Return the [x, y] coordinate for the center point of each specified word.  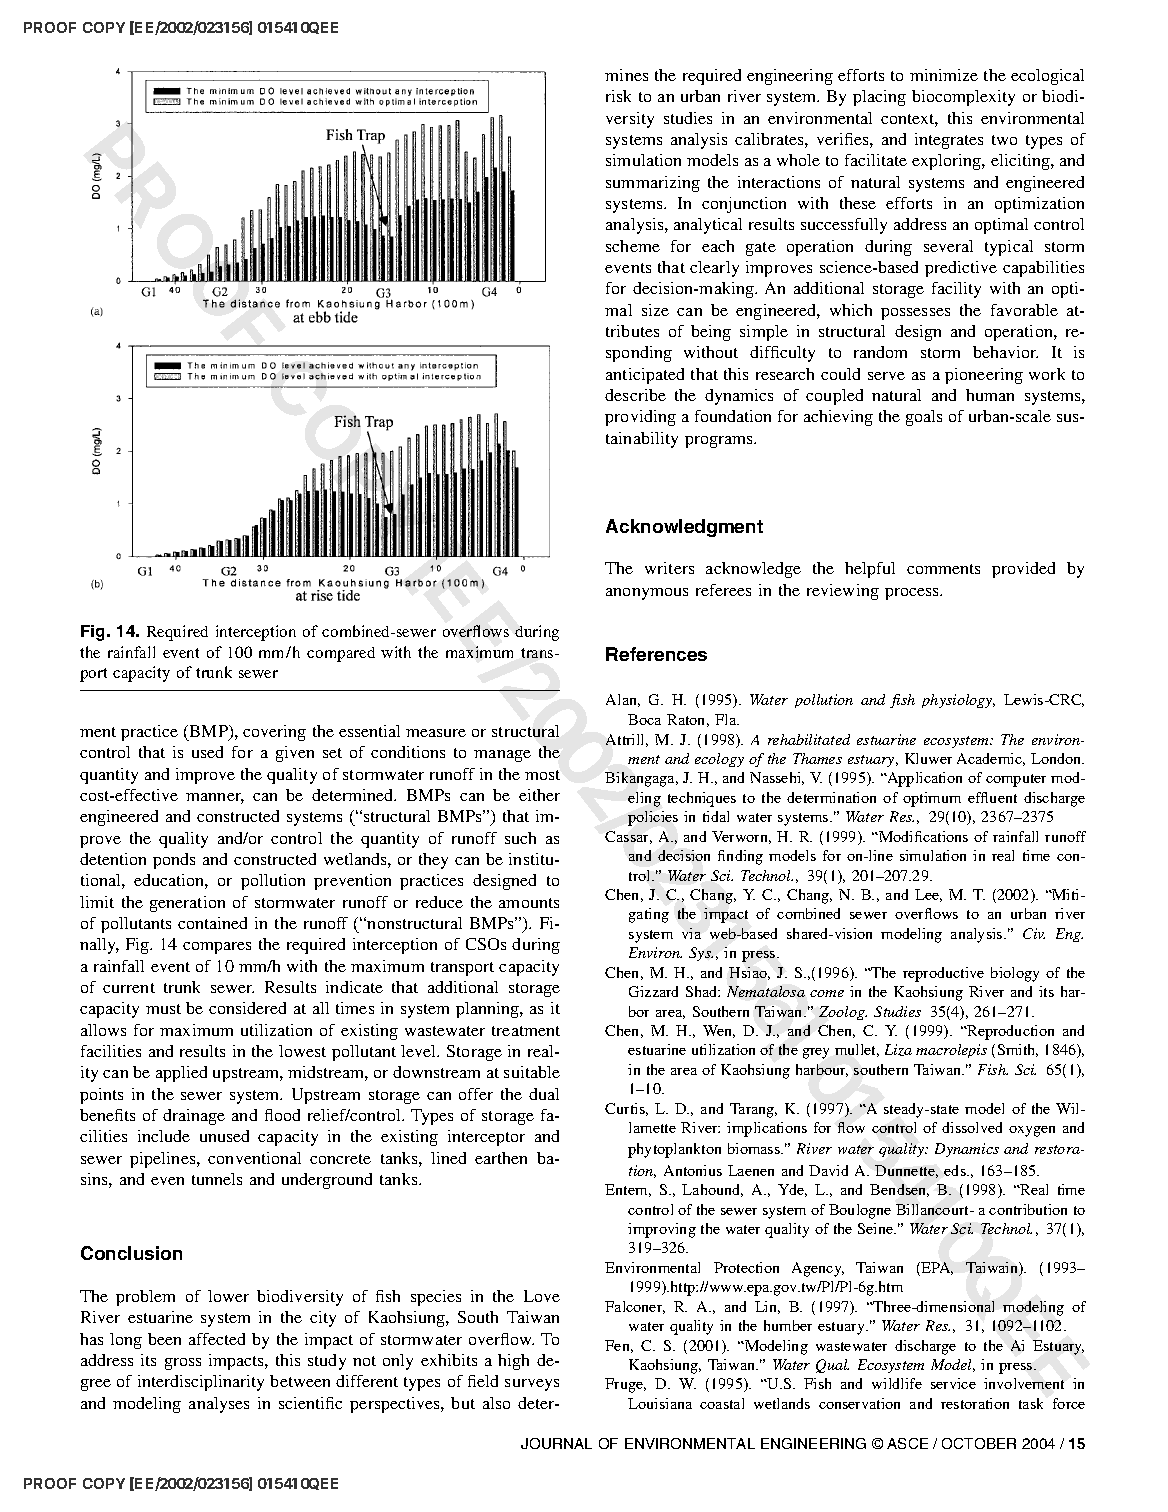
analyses [219, 1405]
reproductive [943, 974]
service [953, 1383]
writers [669, 568]
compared [341, 654]
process [913, 594]
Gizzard [653, 991]
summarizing [653, 184]
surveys [532, 1385]
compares [217, 948]
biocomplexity [963, 98]
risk [618, 96]
